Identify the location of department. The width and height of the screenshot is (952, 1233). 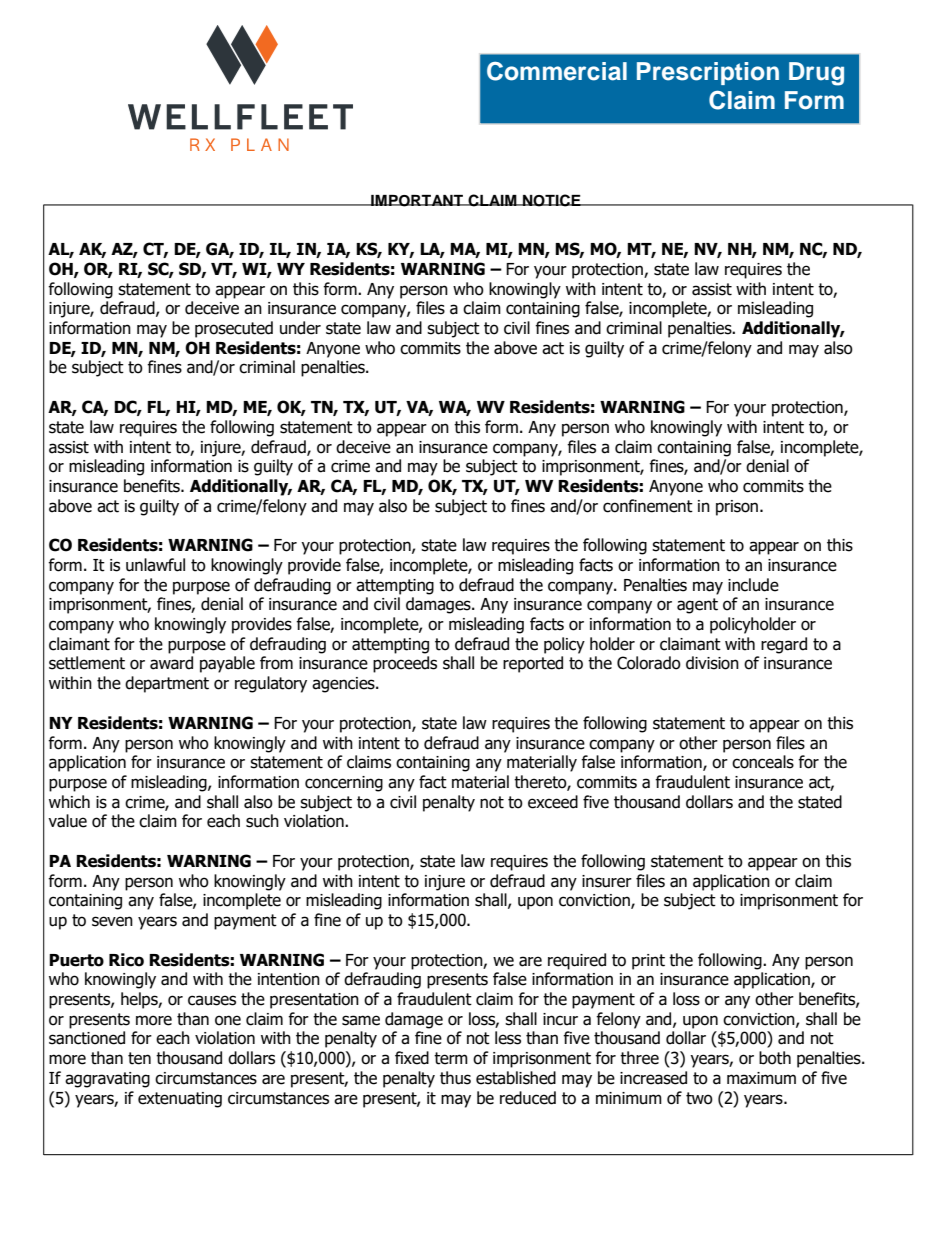
(167, 684).
